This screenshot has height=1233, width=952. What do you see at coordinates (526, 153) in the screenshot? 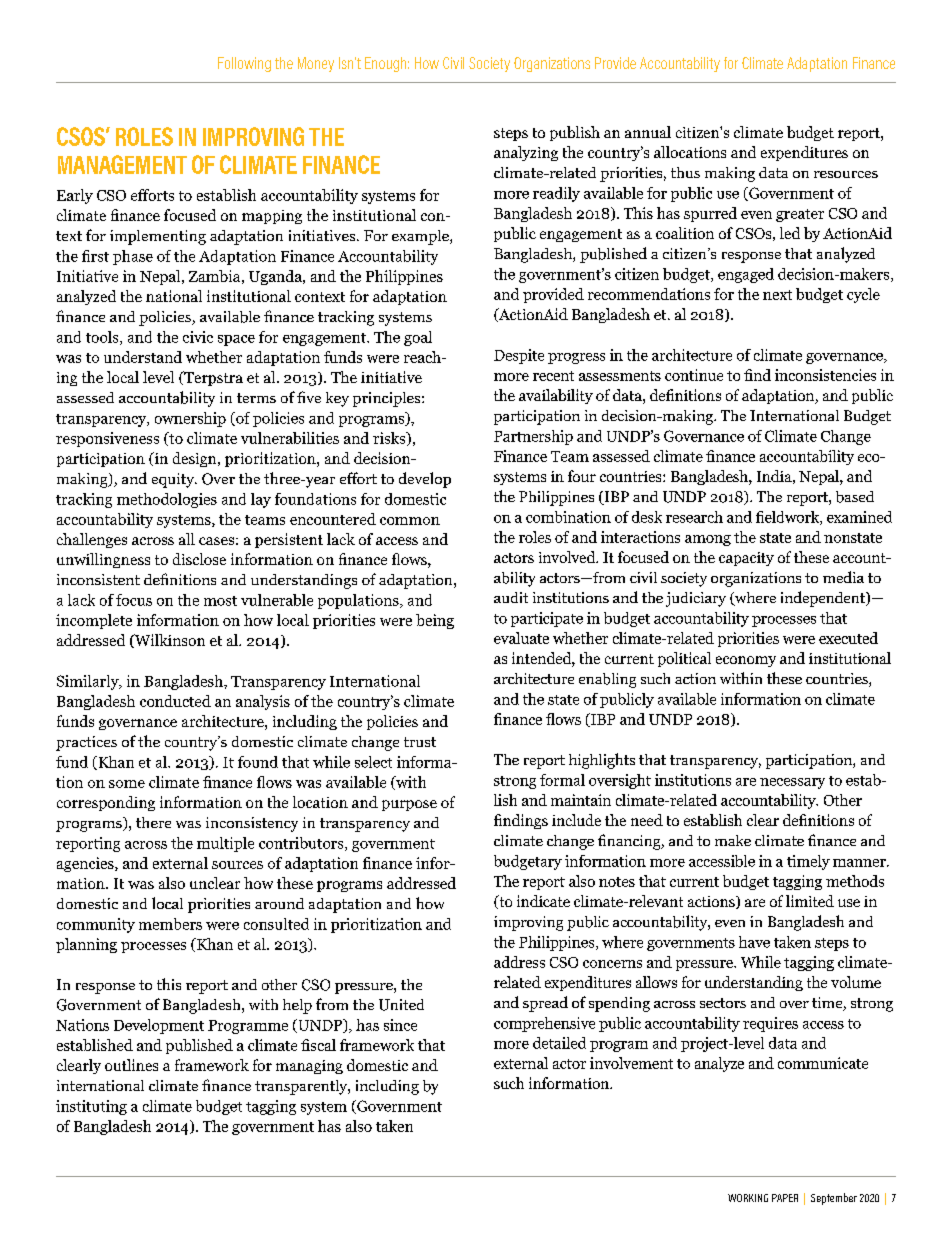
I see `analyzing` at bounding box center [526, 153].
